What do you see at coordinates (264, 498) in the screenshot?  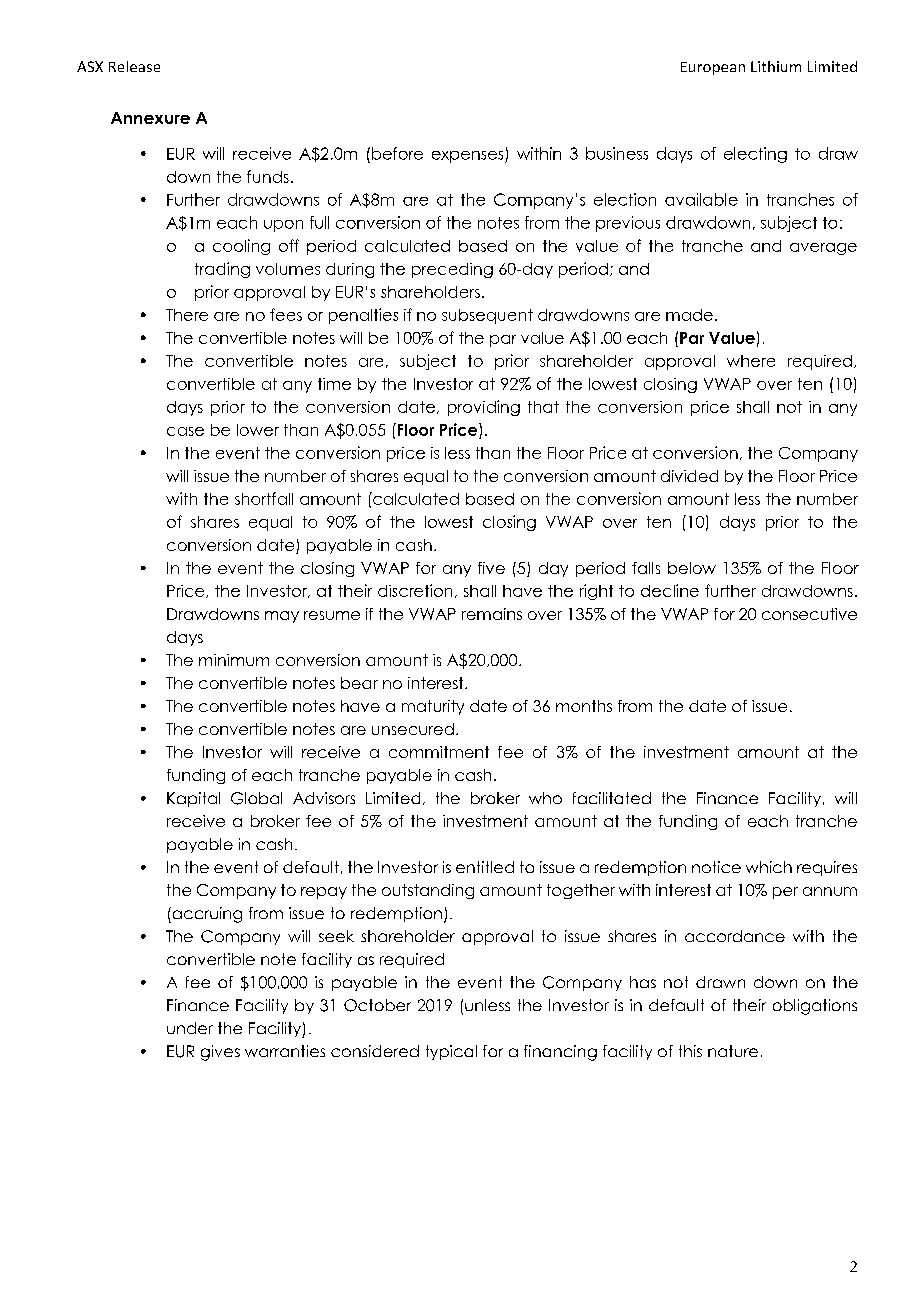 I see `shortfall` at bounding box center [264, 498].
